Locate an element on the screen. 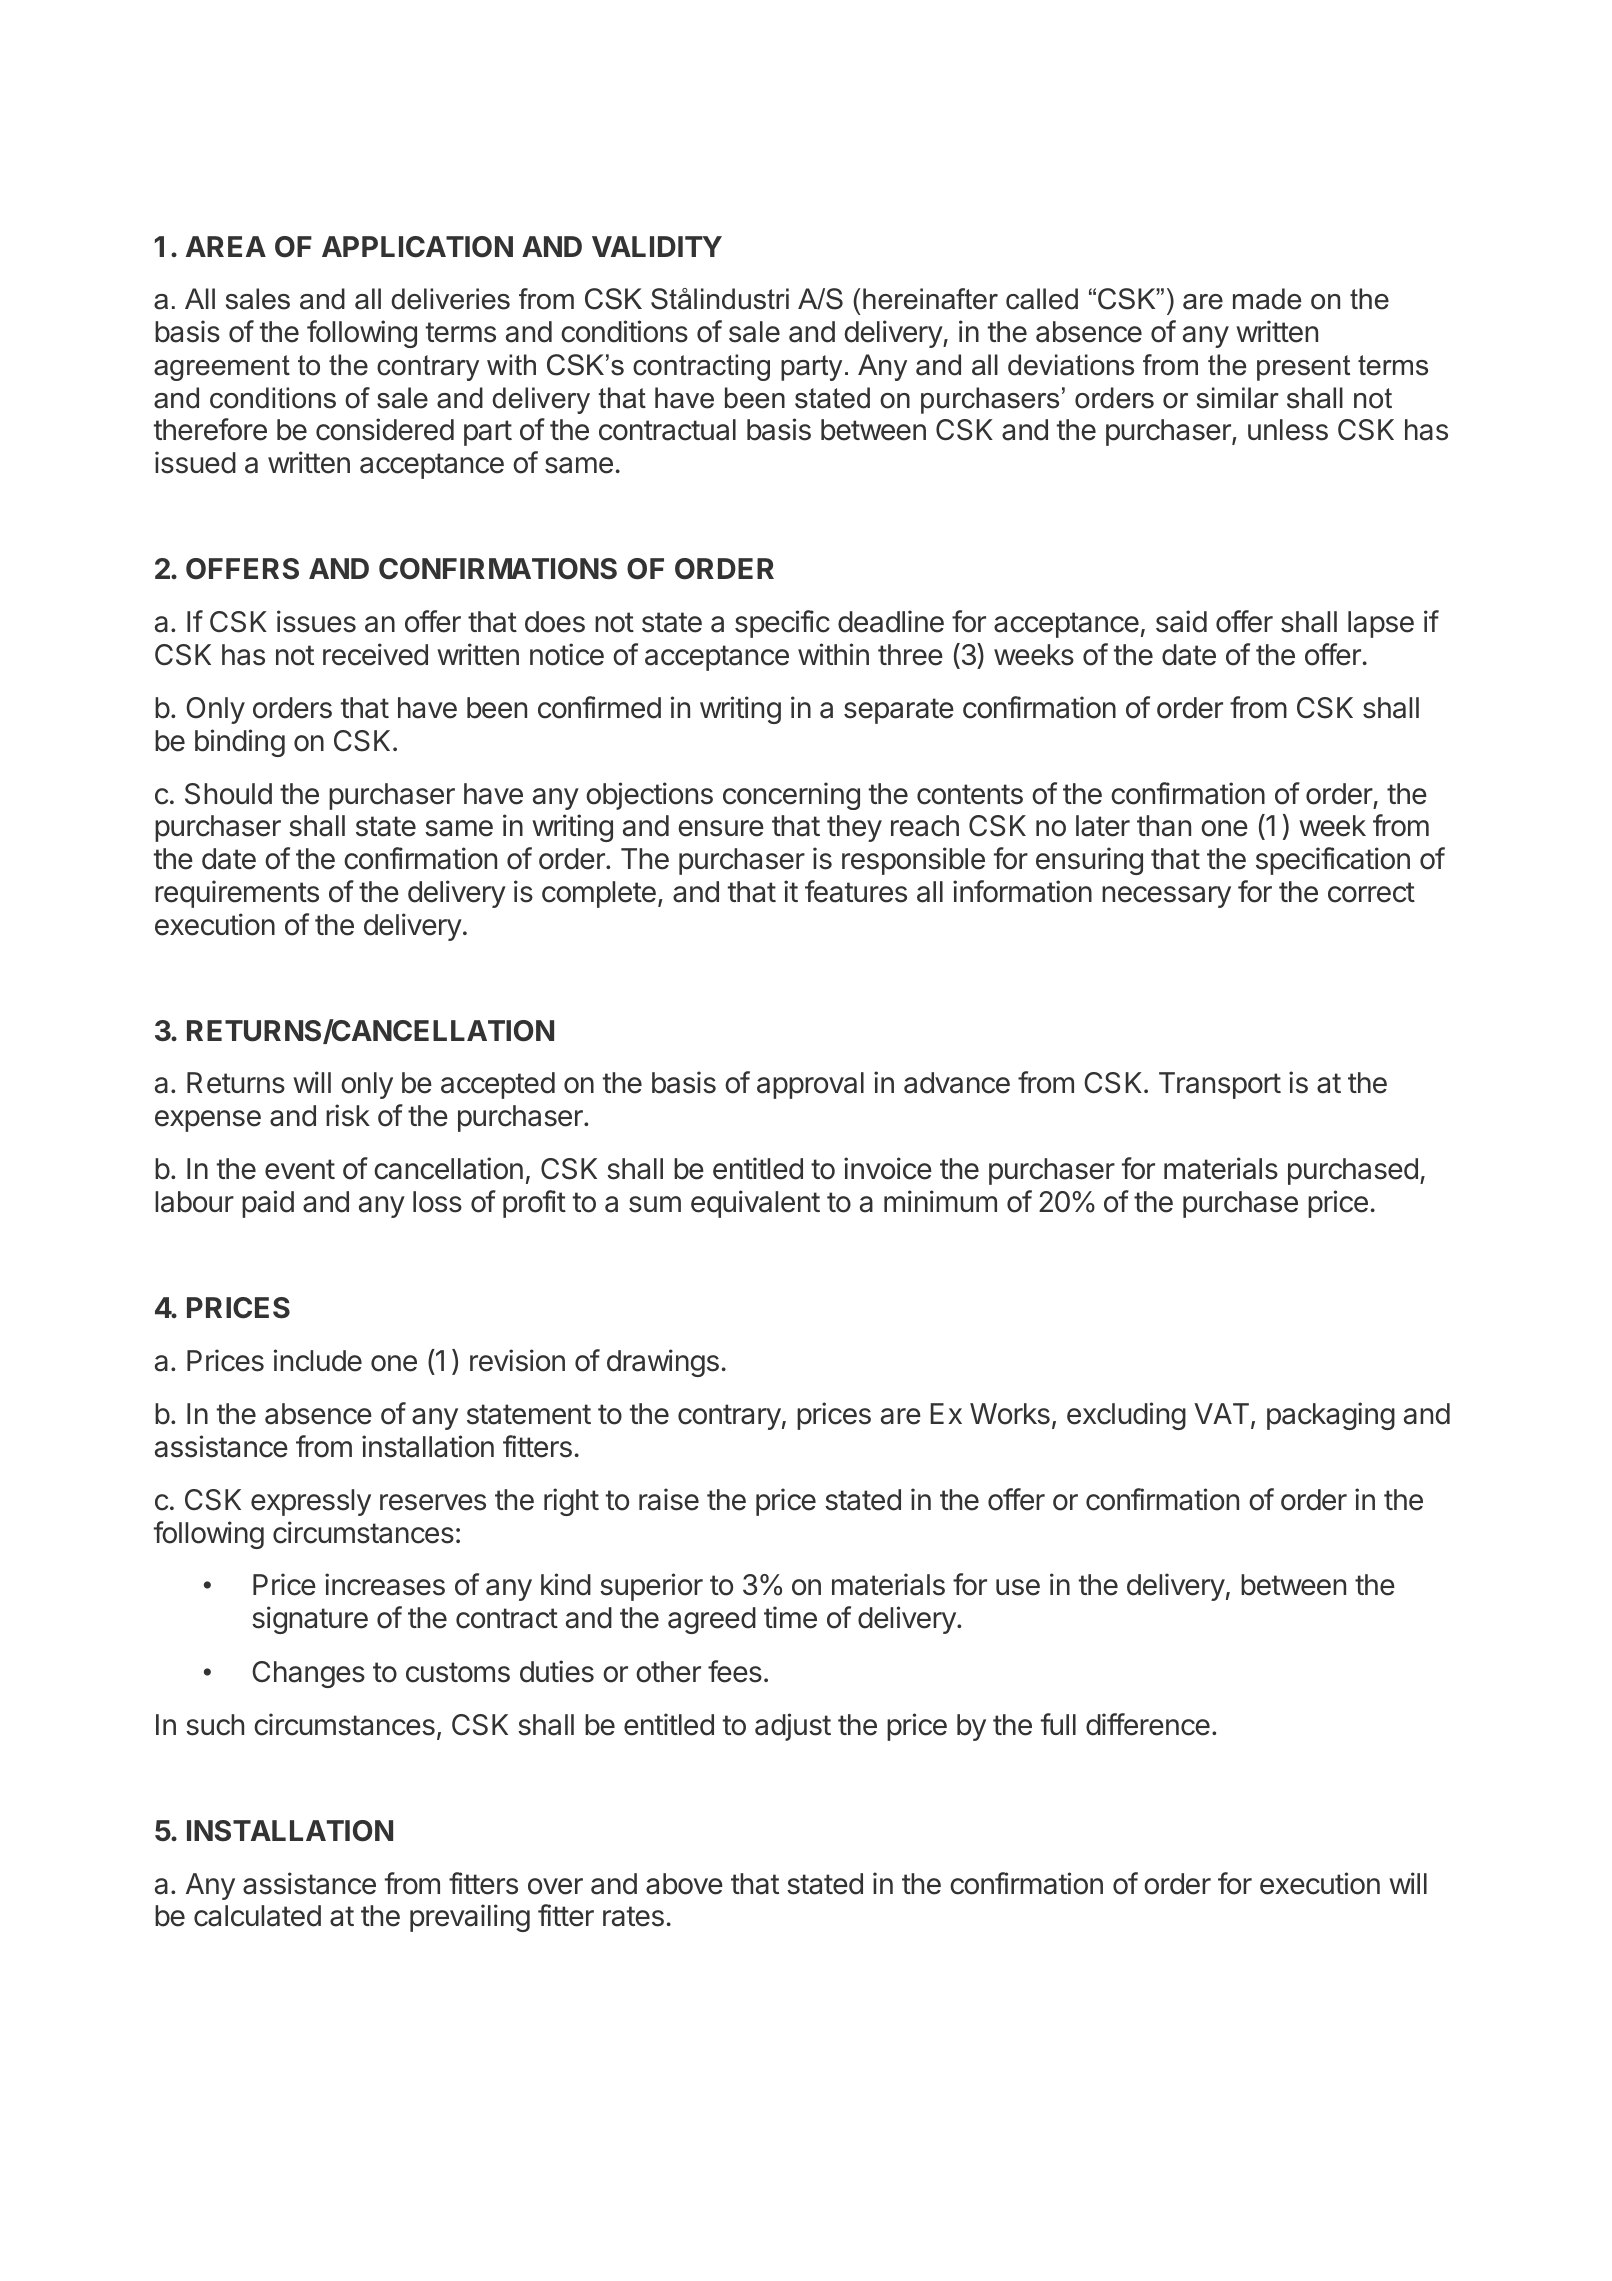  made is located at coordinates (1267, 299).
